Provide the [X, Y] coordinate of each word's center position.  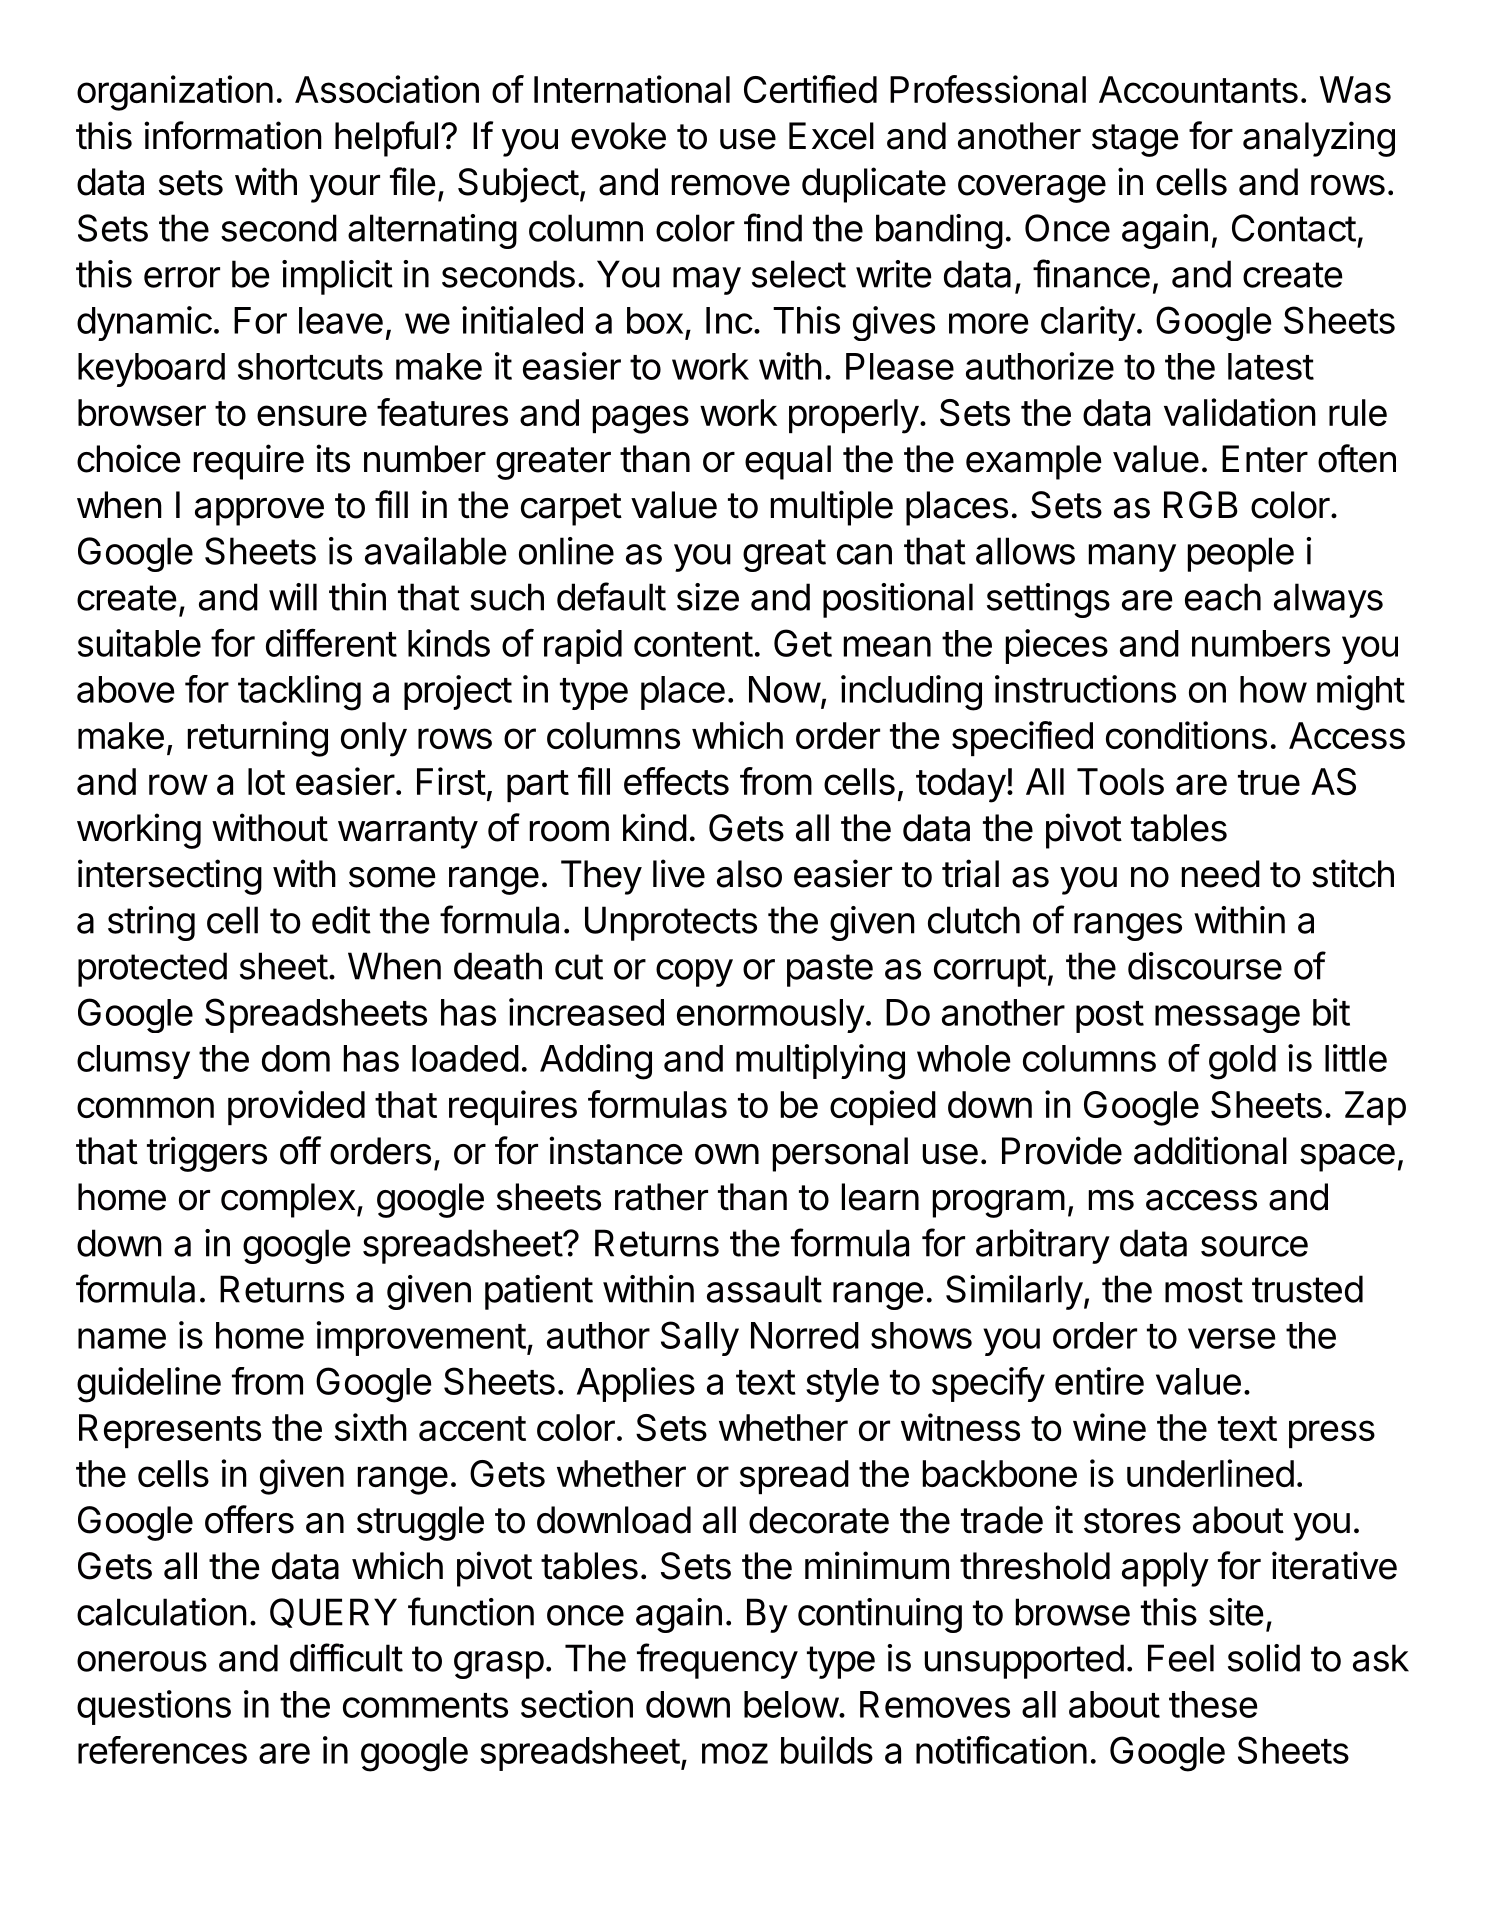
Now [785, 689]
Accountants [1198, 89]
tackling [299, 693]
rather [661, 1197]
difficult [346, 1657]
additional [1210, 1150]
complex [288, 1200]
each [1223, 597]
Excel [831, 136]
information [233, 135]
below [791, 1704]
